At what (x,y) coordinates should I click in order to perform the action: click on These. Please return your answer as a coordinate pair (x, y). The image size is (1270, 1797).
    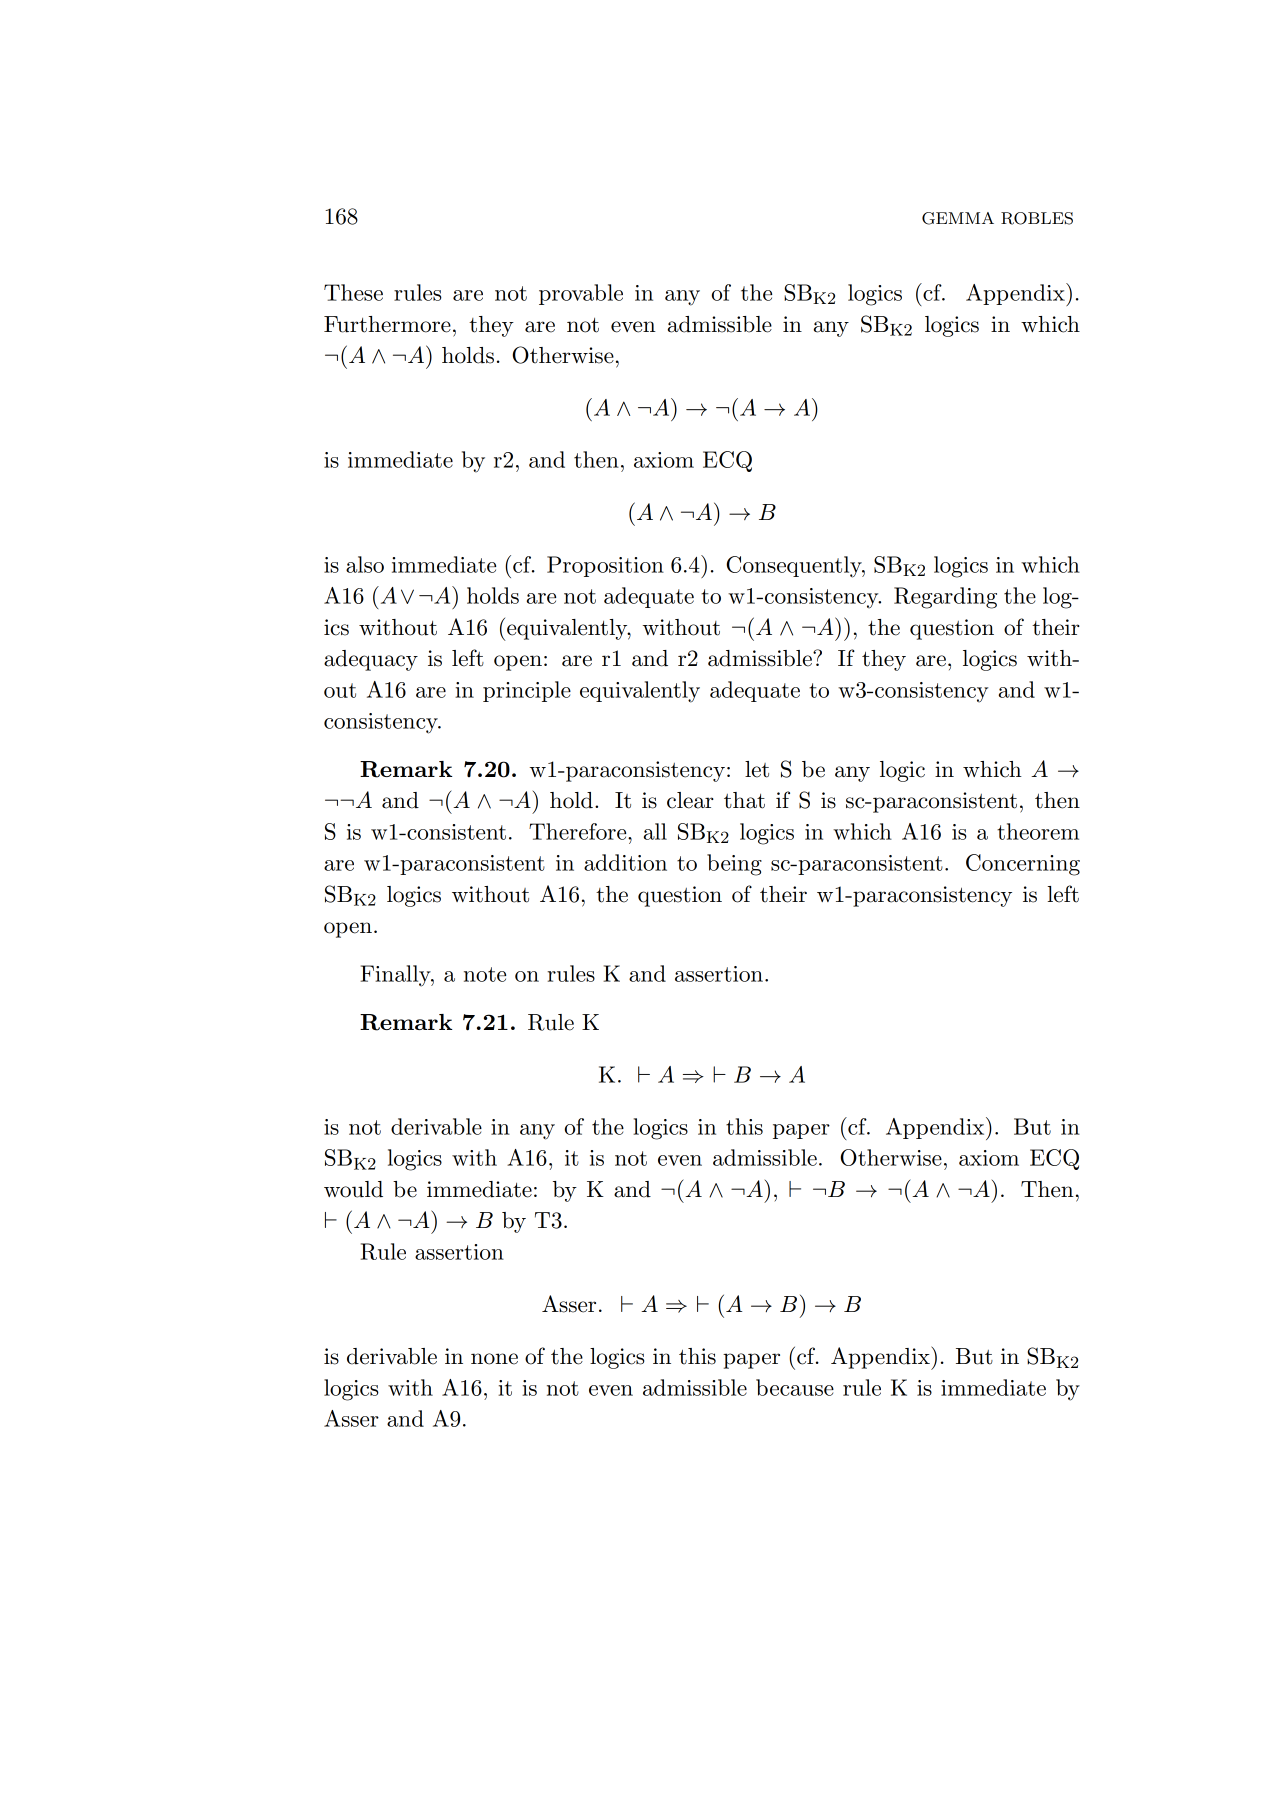
    Looking at the image, I should click on (353, 292).
